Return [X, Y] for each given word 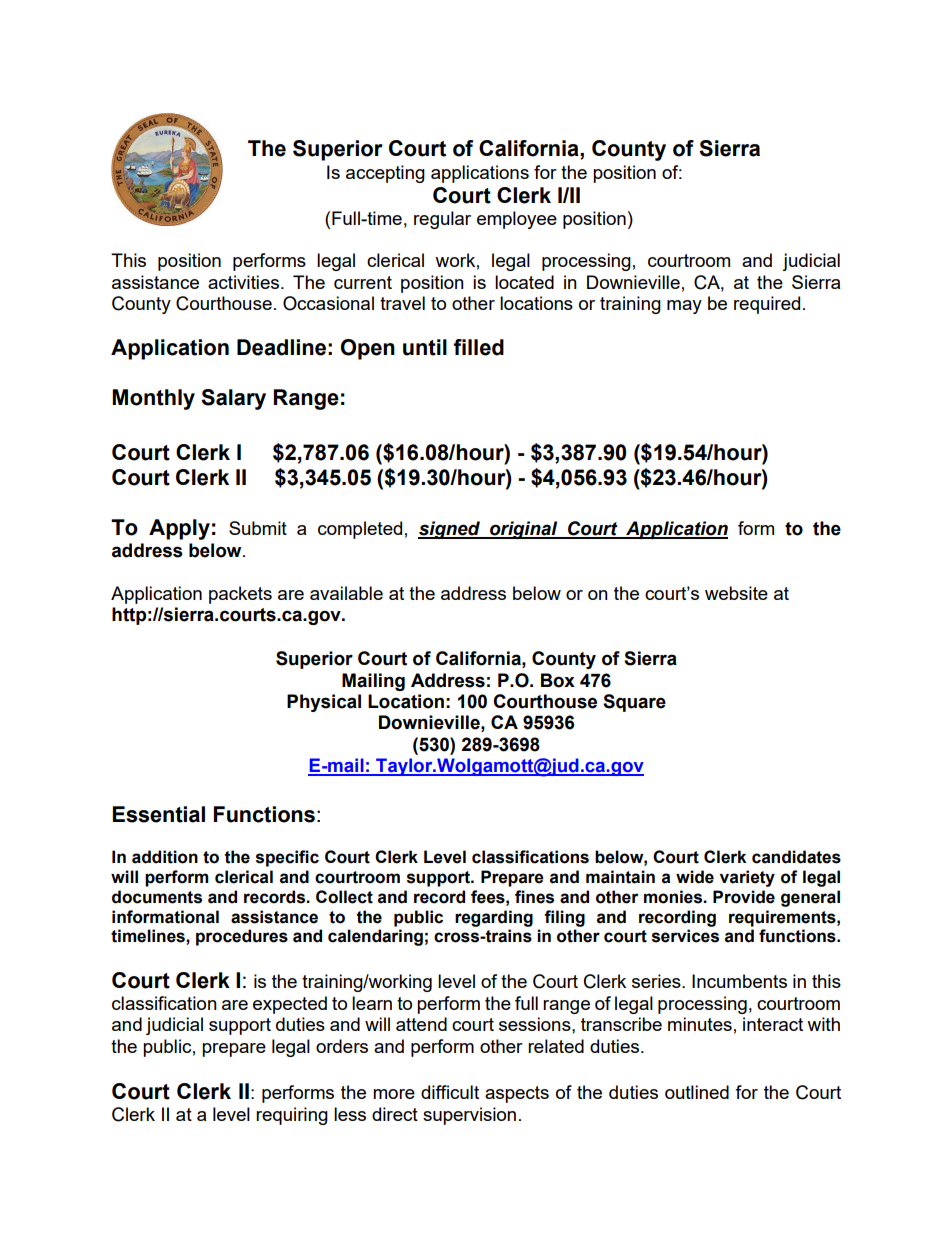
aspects [517, 1094]
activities [243, 282]
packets [240, 595]
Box [558, 680]
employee [517, 220]
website [736, 593]
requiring [292, 1116]
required [767, 305]
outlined [697, 1092]
